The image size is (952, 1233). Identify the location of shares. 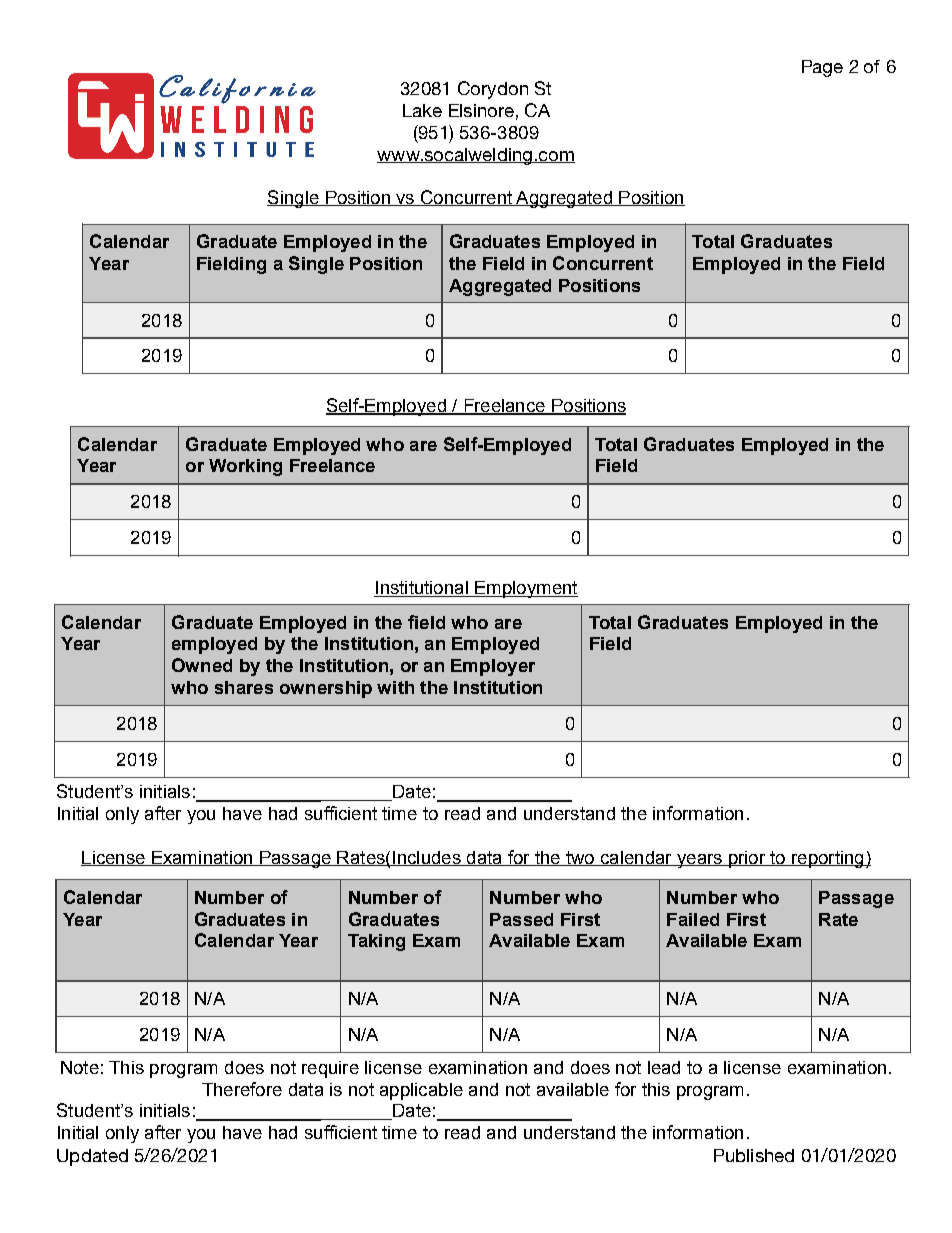
(244, 687).
